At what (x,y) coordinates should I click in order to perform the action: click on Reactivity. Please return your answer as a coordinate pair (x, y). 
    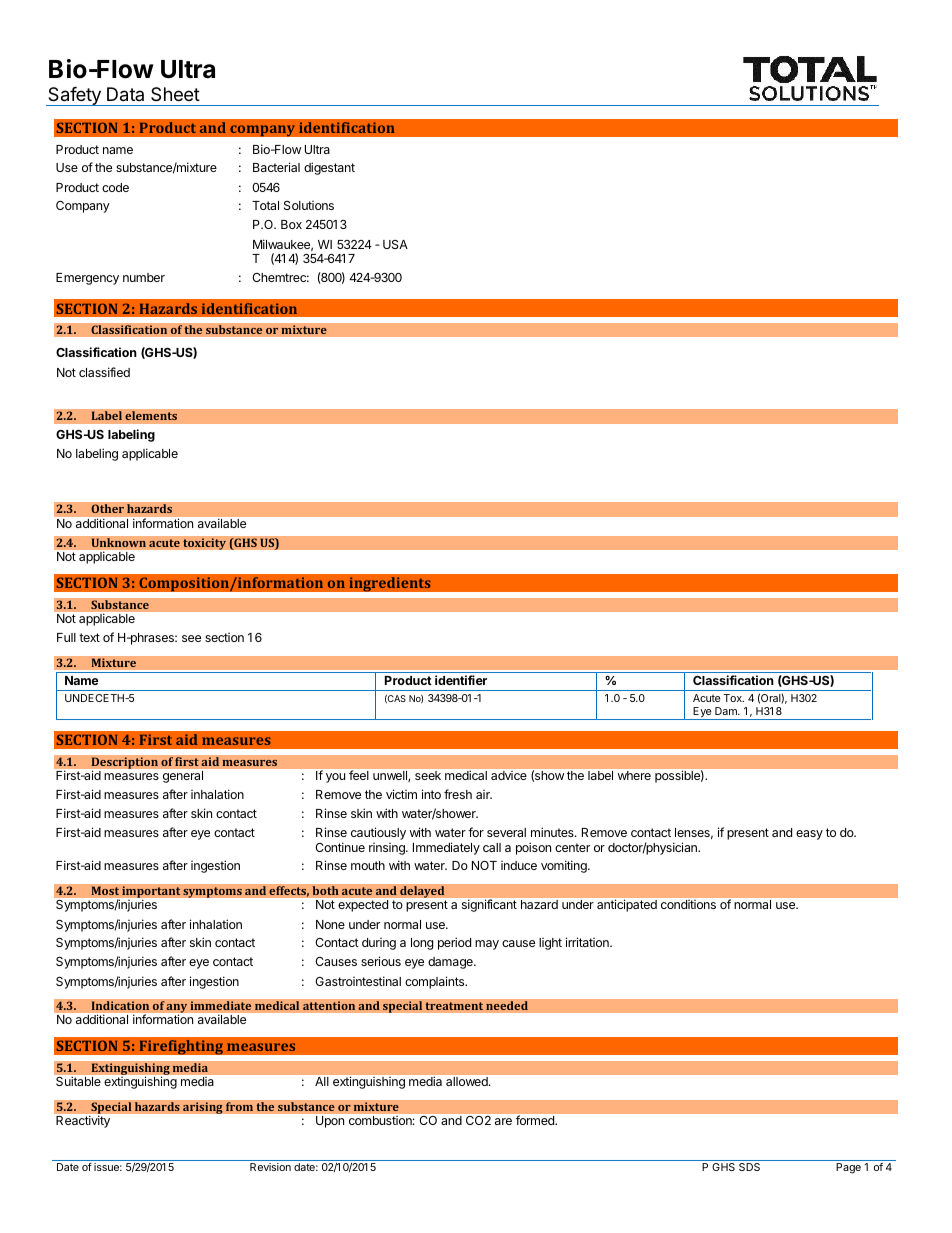
    Looking at the image, I should click on (83, 1122).
